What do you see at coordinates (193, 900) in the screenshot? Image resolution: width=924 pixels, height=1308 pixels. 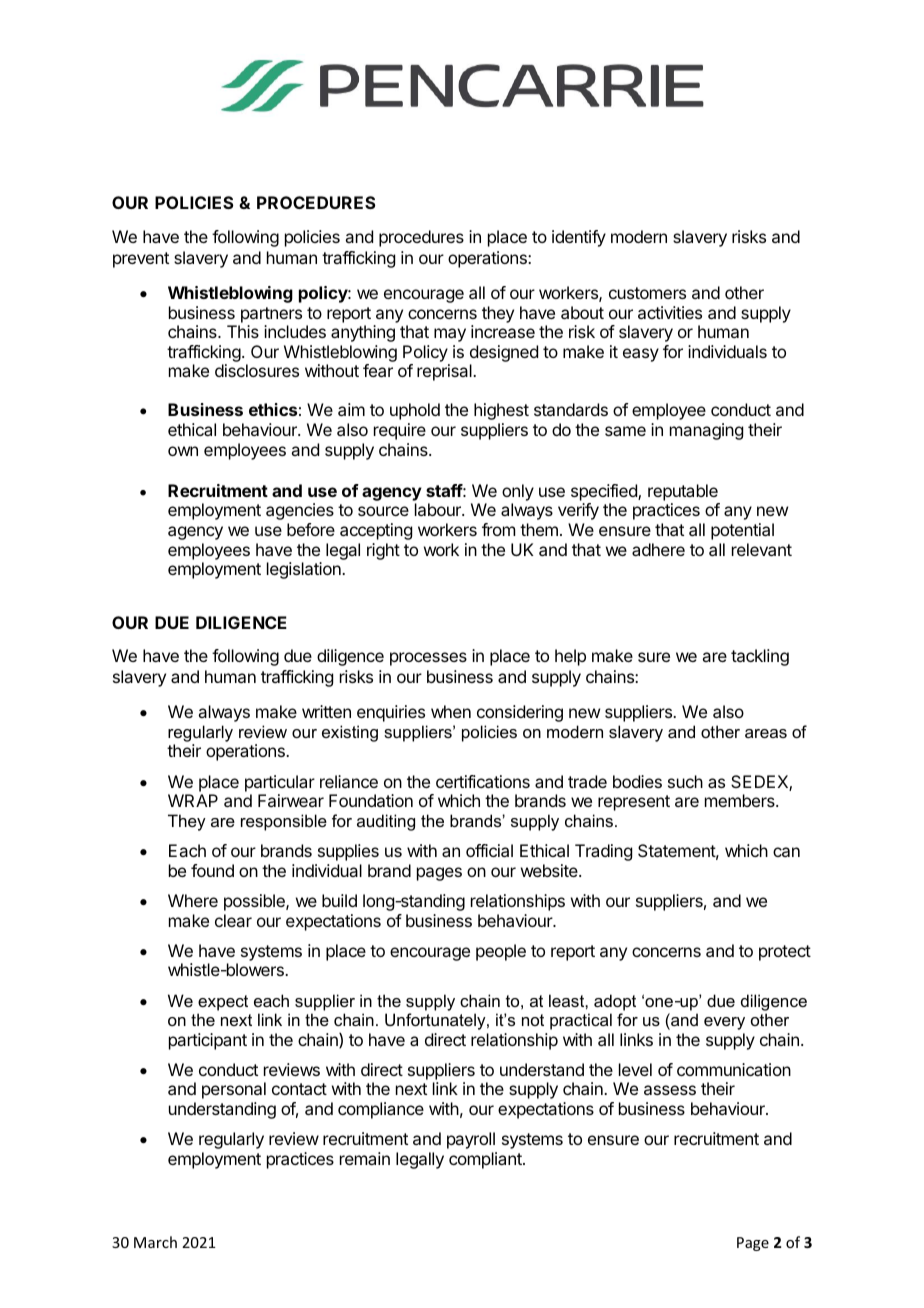 I see `Where` at bounding box center [193, 900].
